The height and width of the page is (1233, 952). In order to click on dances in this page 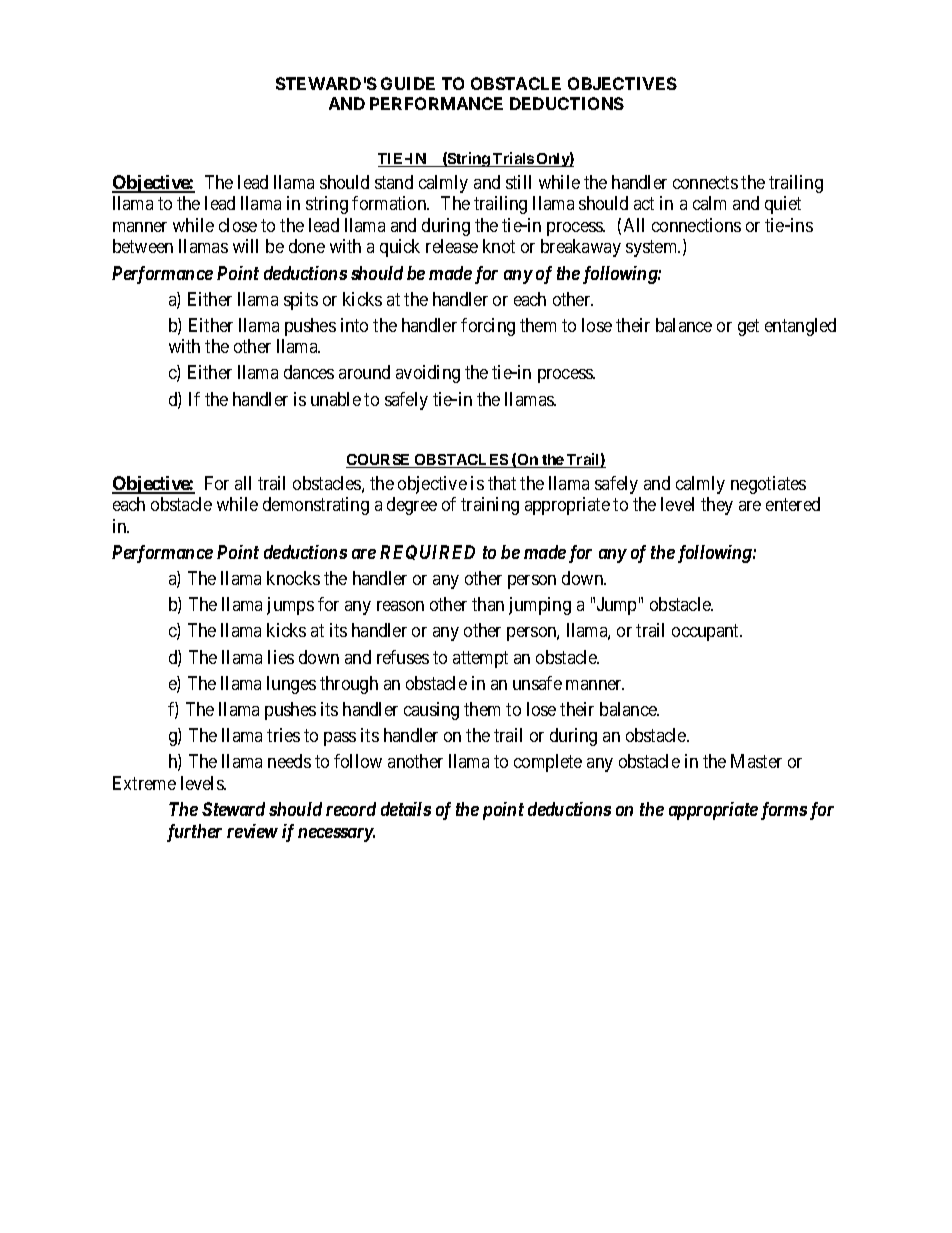, I will do `click(309, 372)`.
